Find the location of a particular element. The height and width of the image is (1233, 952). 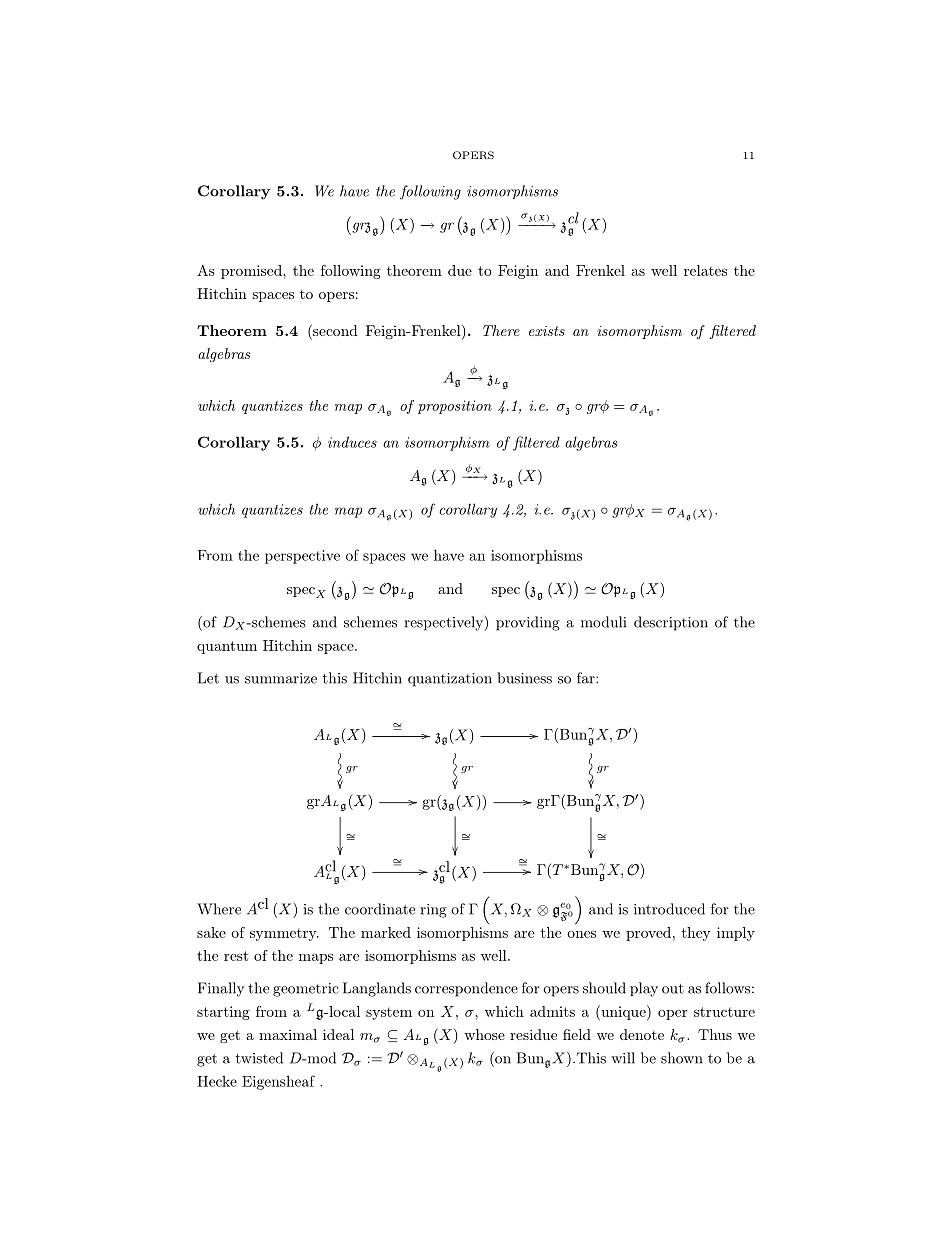

promised is located at coordinates (252, 272).
